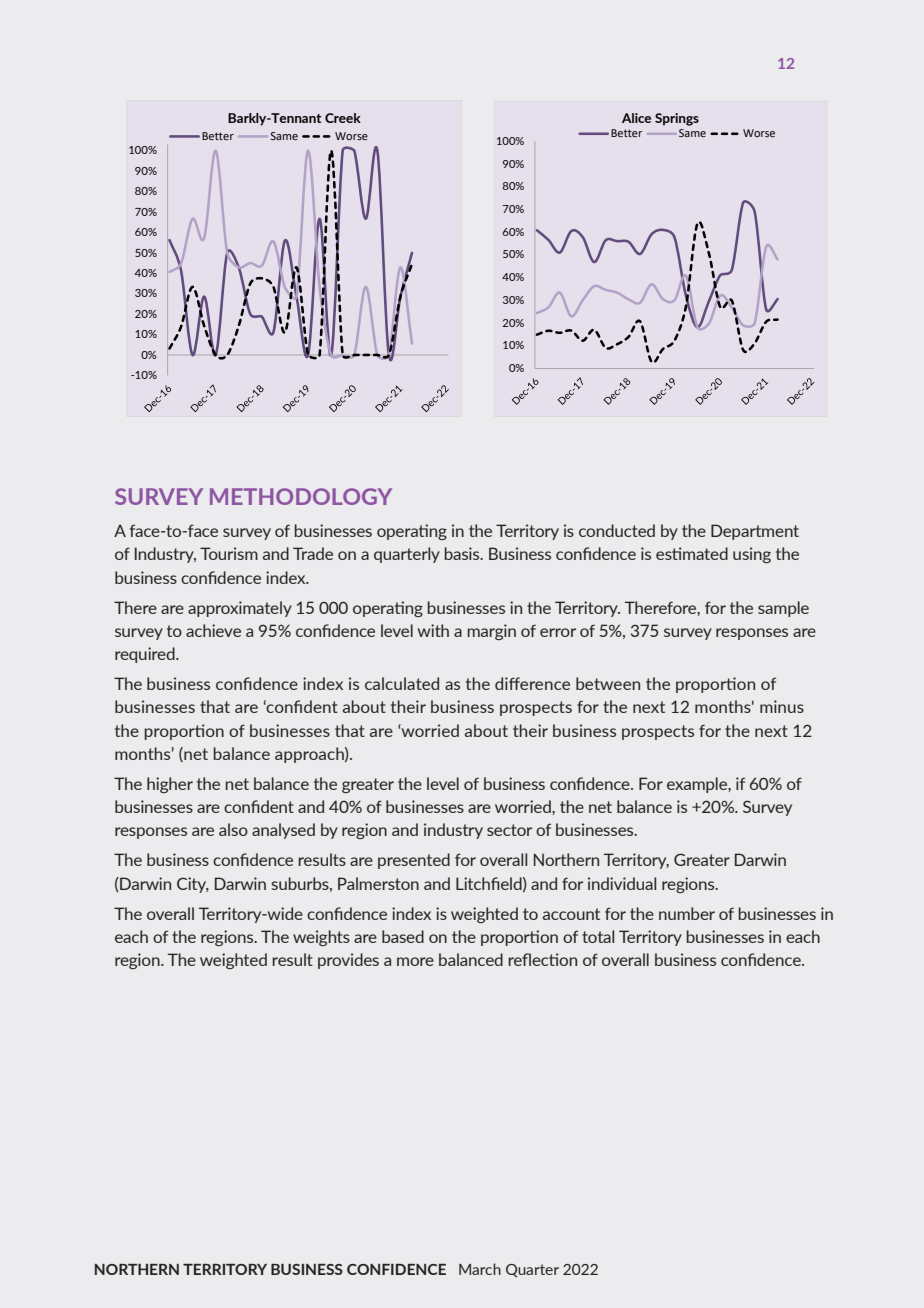  I want to click on Springs, so click(677, 119).
